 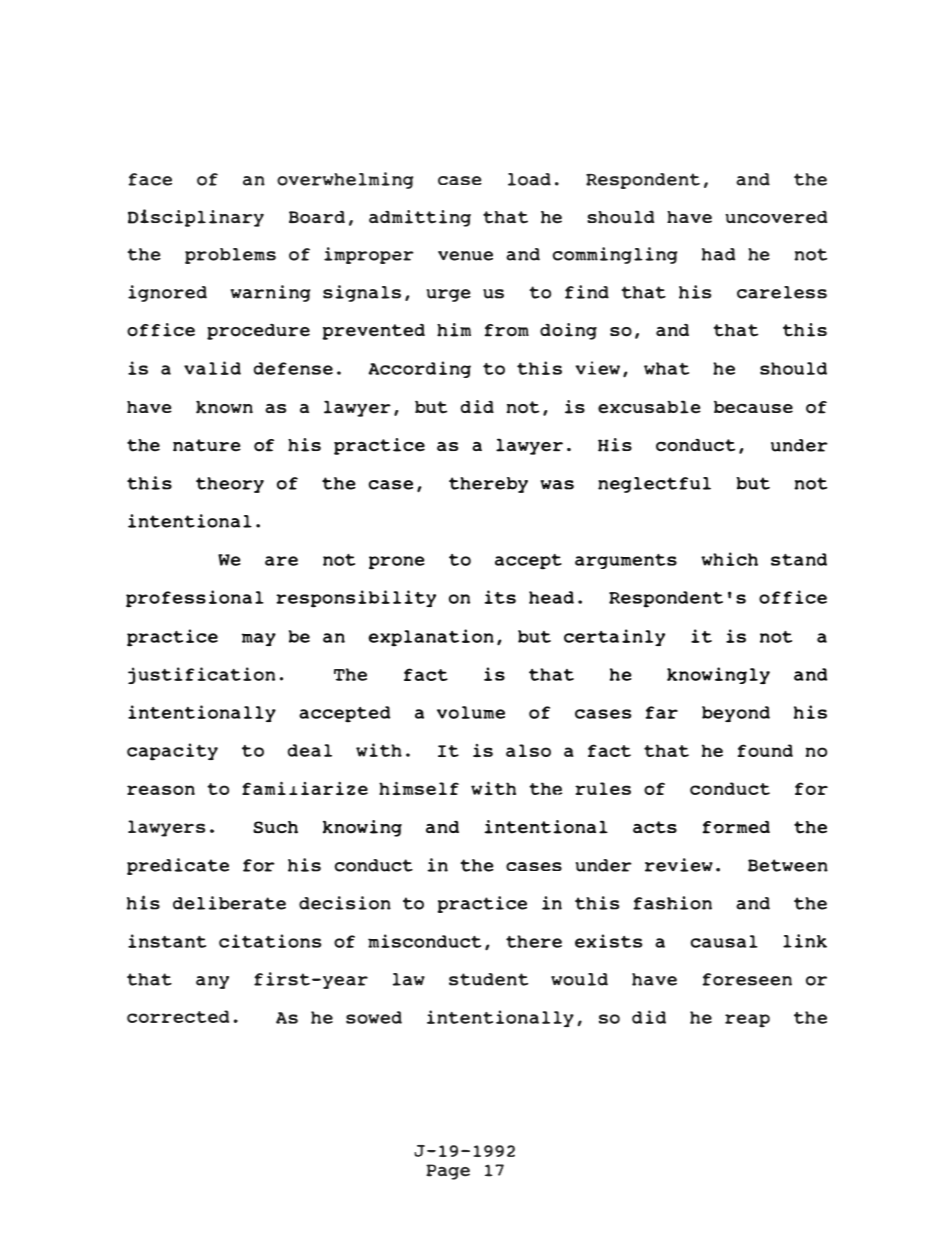 I want to click on because, so click(x=753, y=407).
